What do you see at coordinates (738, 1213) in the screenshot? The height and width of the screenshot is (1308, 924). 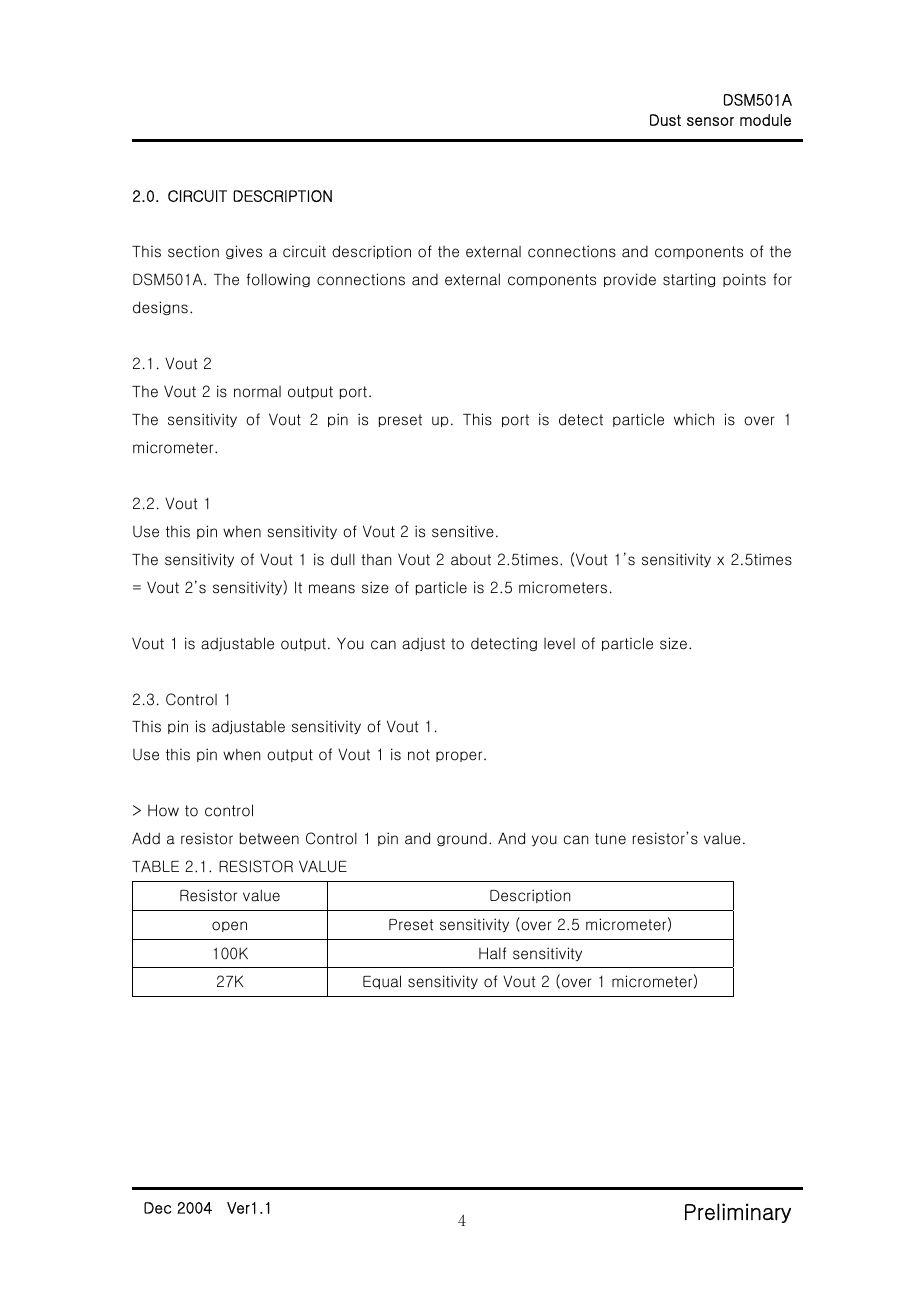 I see `Preliminary` at bounding box center [738, 1213].
